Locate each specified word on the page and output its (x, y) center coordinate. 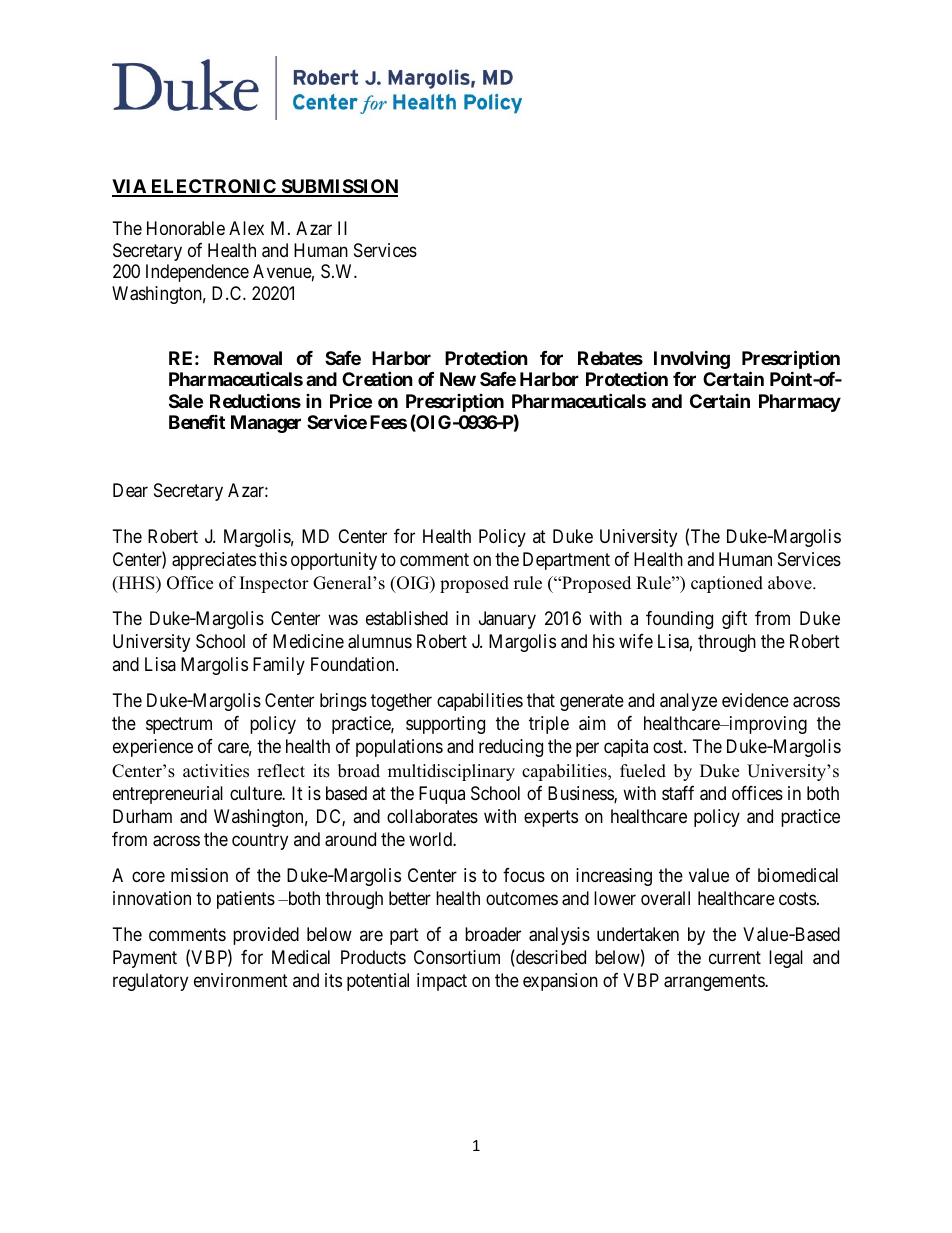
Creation (377, 378)
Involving (692, 359)
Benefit (197, 422)
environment (241, 980)
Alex (246, 228)
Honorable (186, 228)
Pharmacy (800, 403)
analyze (688, 702)
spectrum (179, 725)
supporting (445, 725)
